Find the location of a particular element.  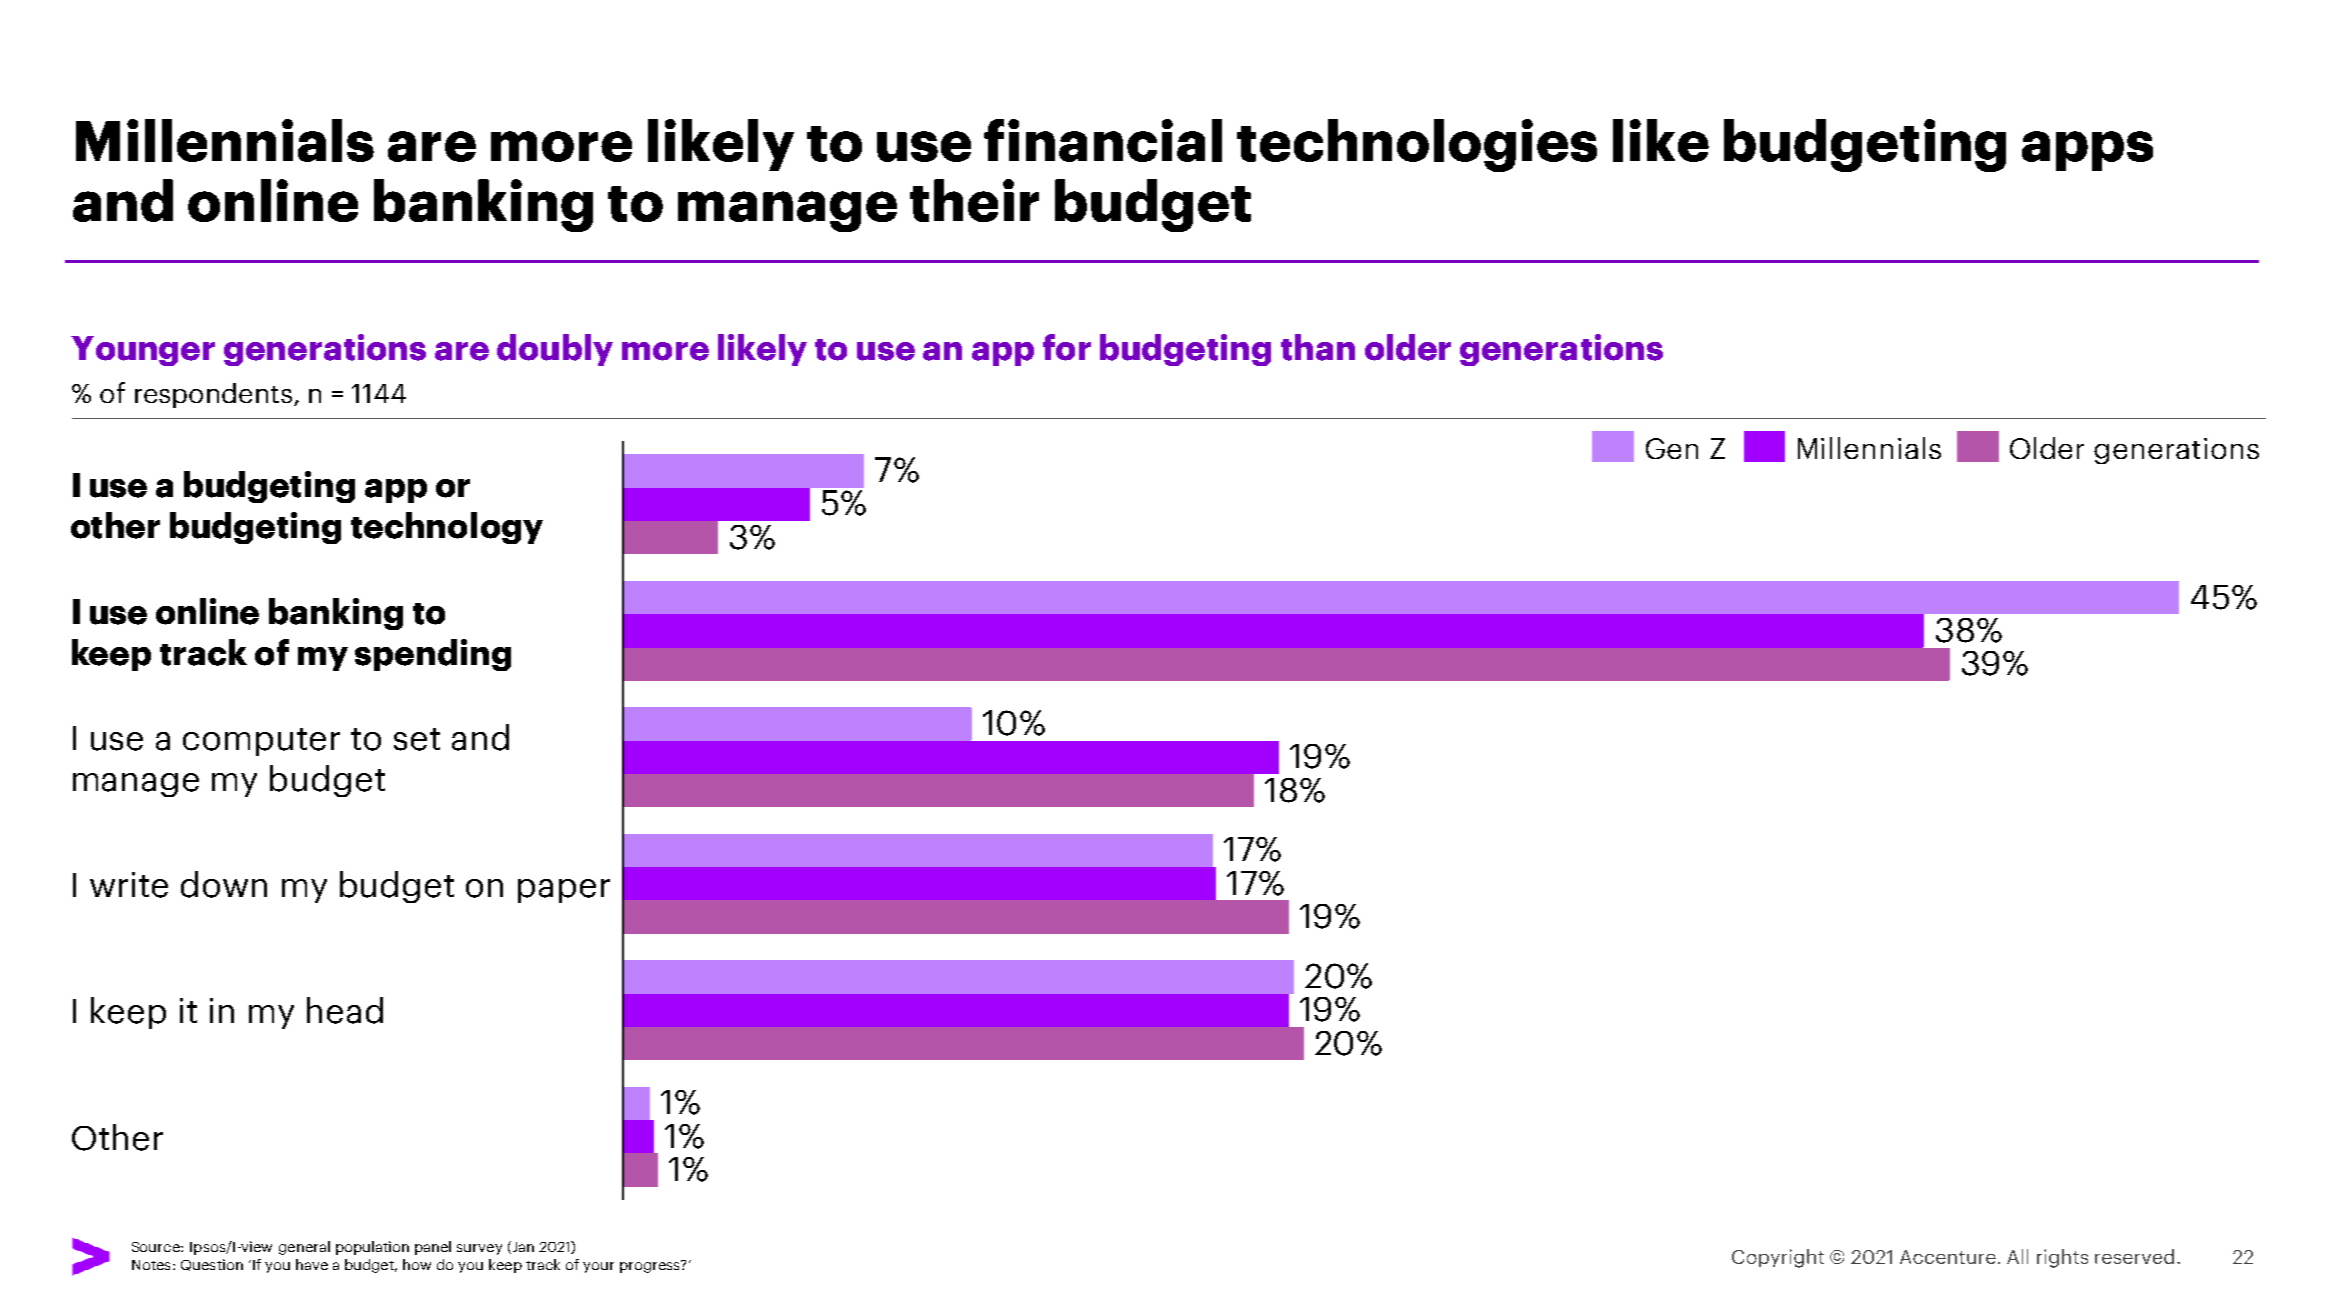

their is located at coordinates (974, 200).
